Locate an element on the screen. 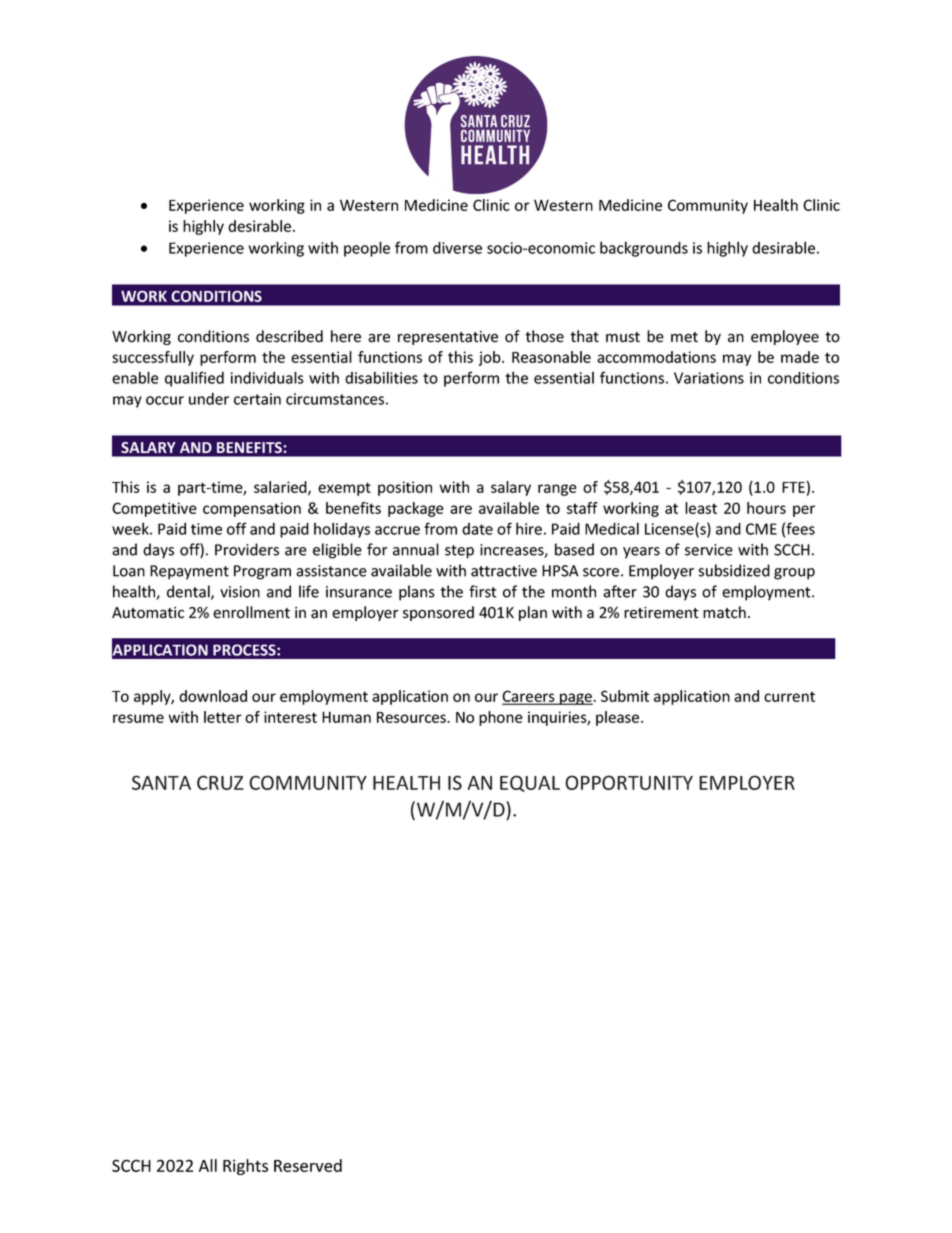 Image resolution: width=952 pixels, height=1233 pixels. Reserved is located at coordinates (308, 1165).
